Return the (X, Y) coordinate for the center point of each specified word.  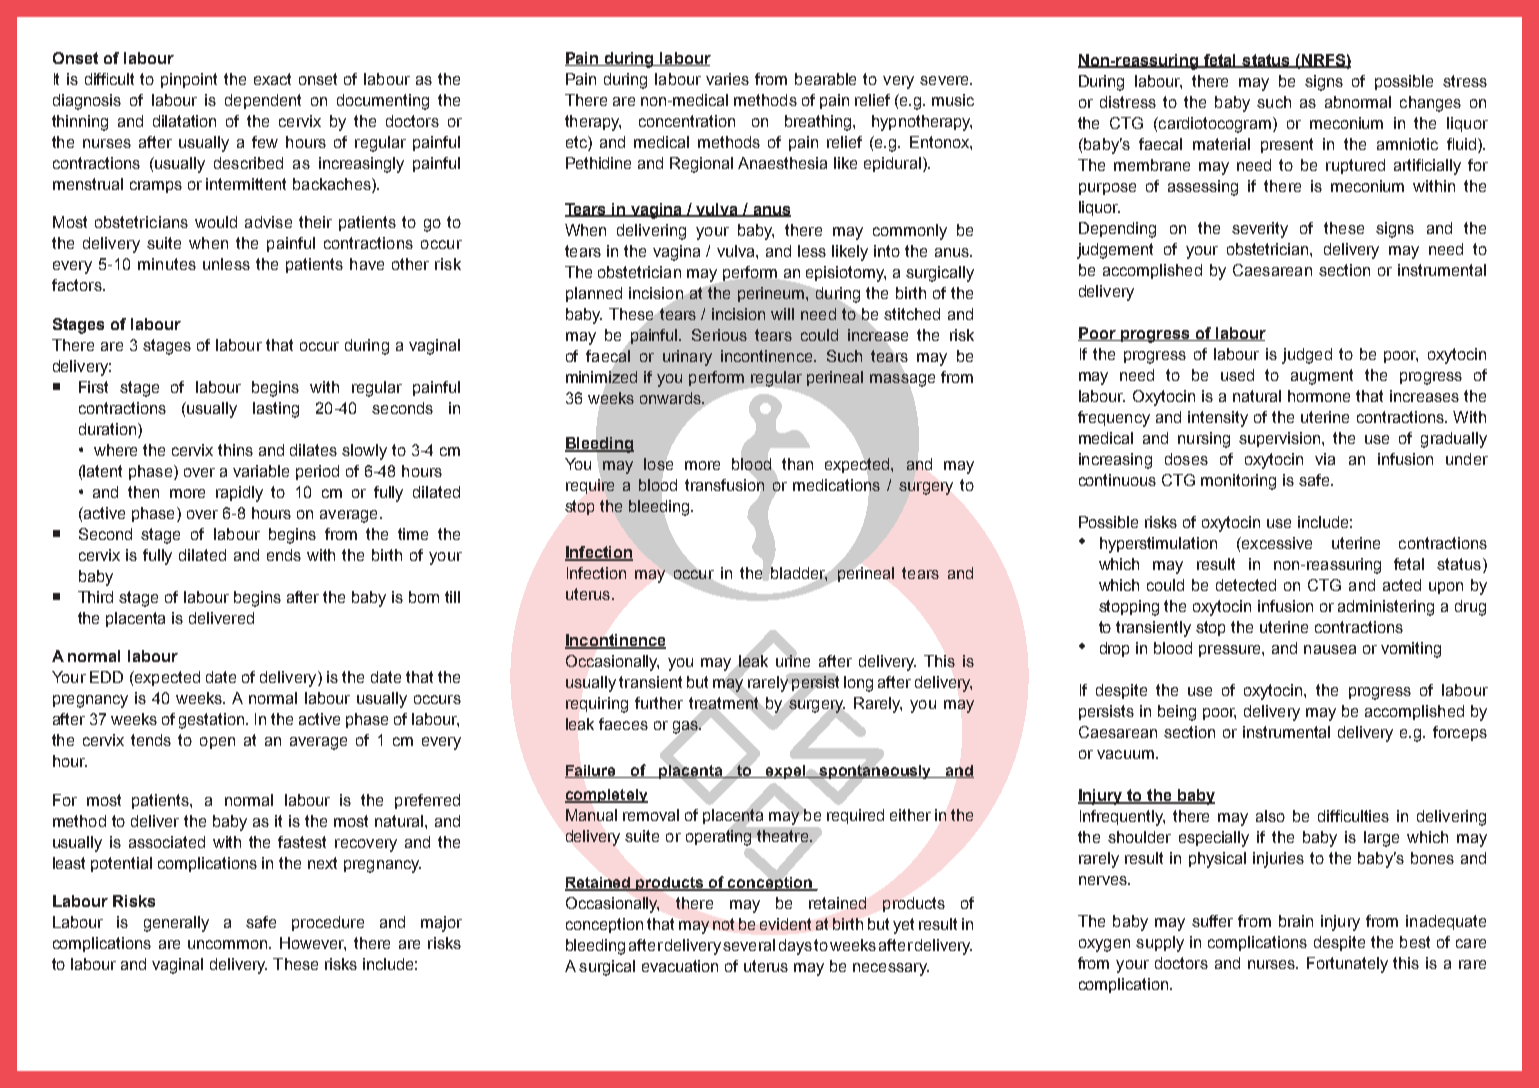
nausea (1330, 649)
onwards (671, 398)
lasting (276, 410)
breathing (818, 123)
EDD (106, 677)
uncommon (229, 944)
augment (1322, 377)
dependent (263, 101)
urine (793, 660)
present (1287, 145)
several (749, 945)
